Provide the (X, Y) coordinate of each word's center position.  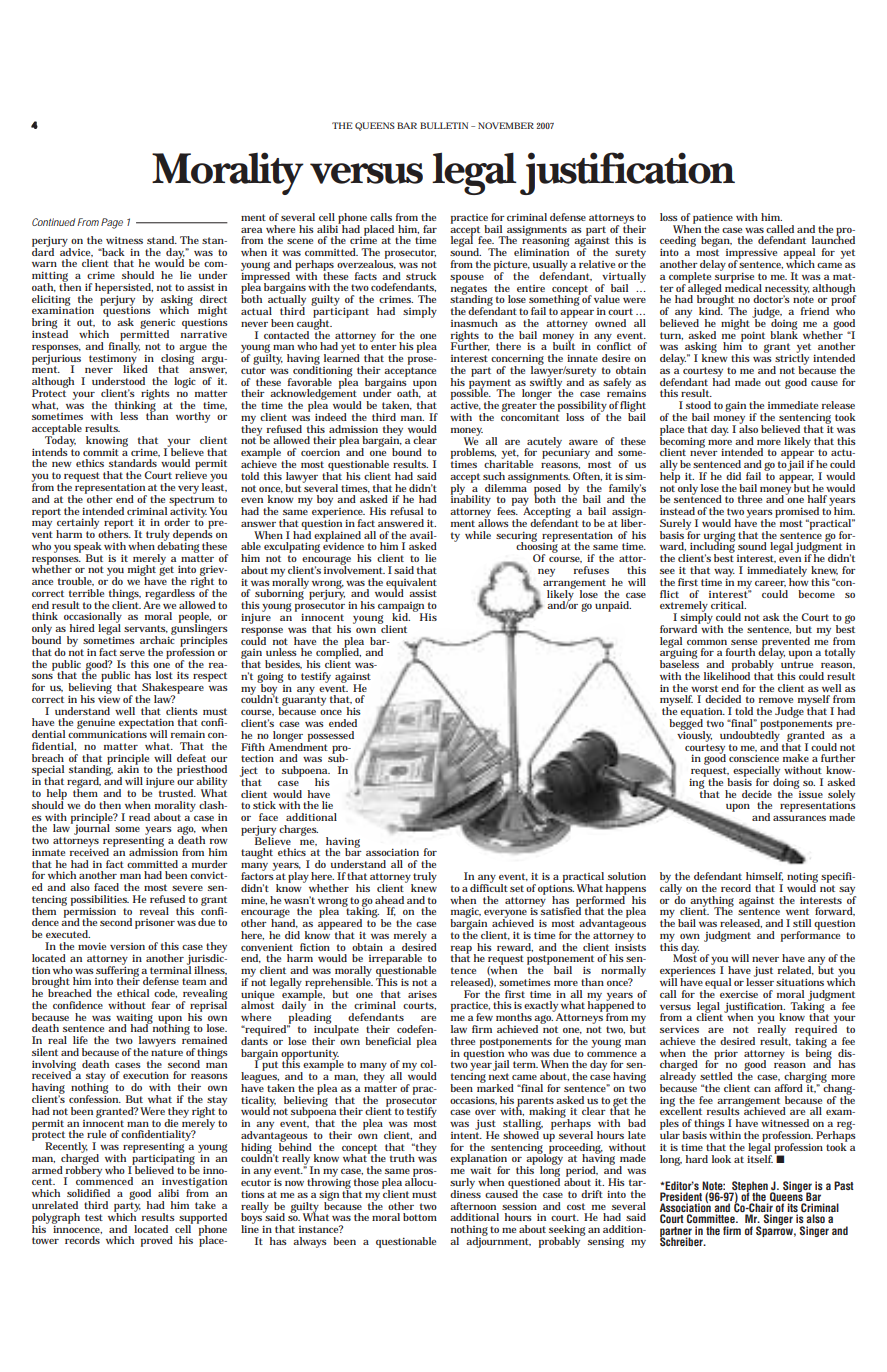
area (251, 230)
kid (401, 616)
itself (761, 1157)
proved (157, 1241)
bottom (420, 1217)
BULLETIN (444, 125)
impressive (751, 255)
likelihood (727, 675)
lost (164, 675)
